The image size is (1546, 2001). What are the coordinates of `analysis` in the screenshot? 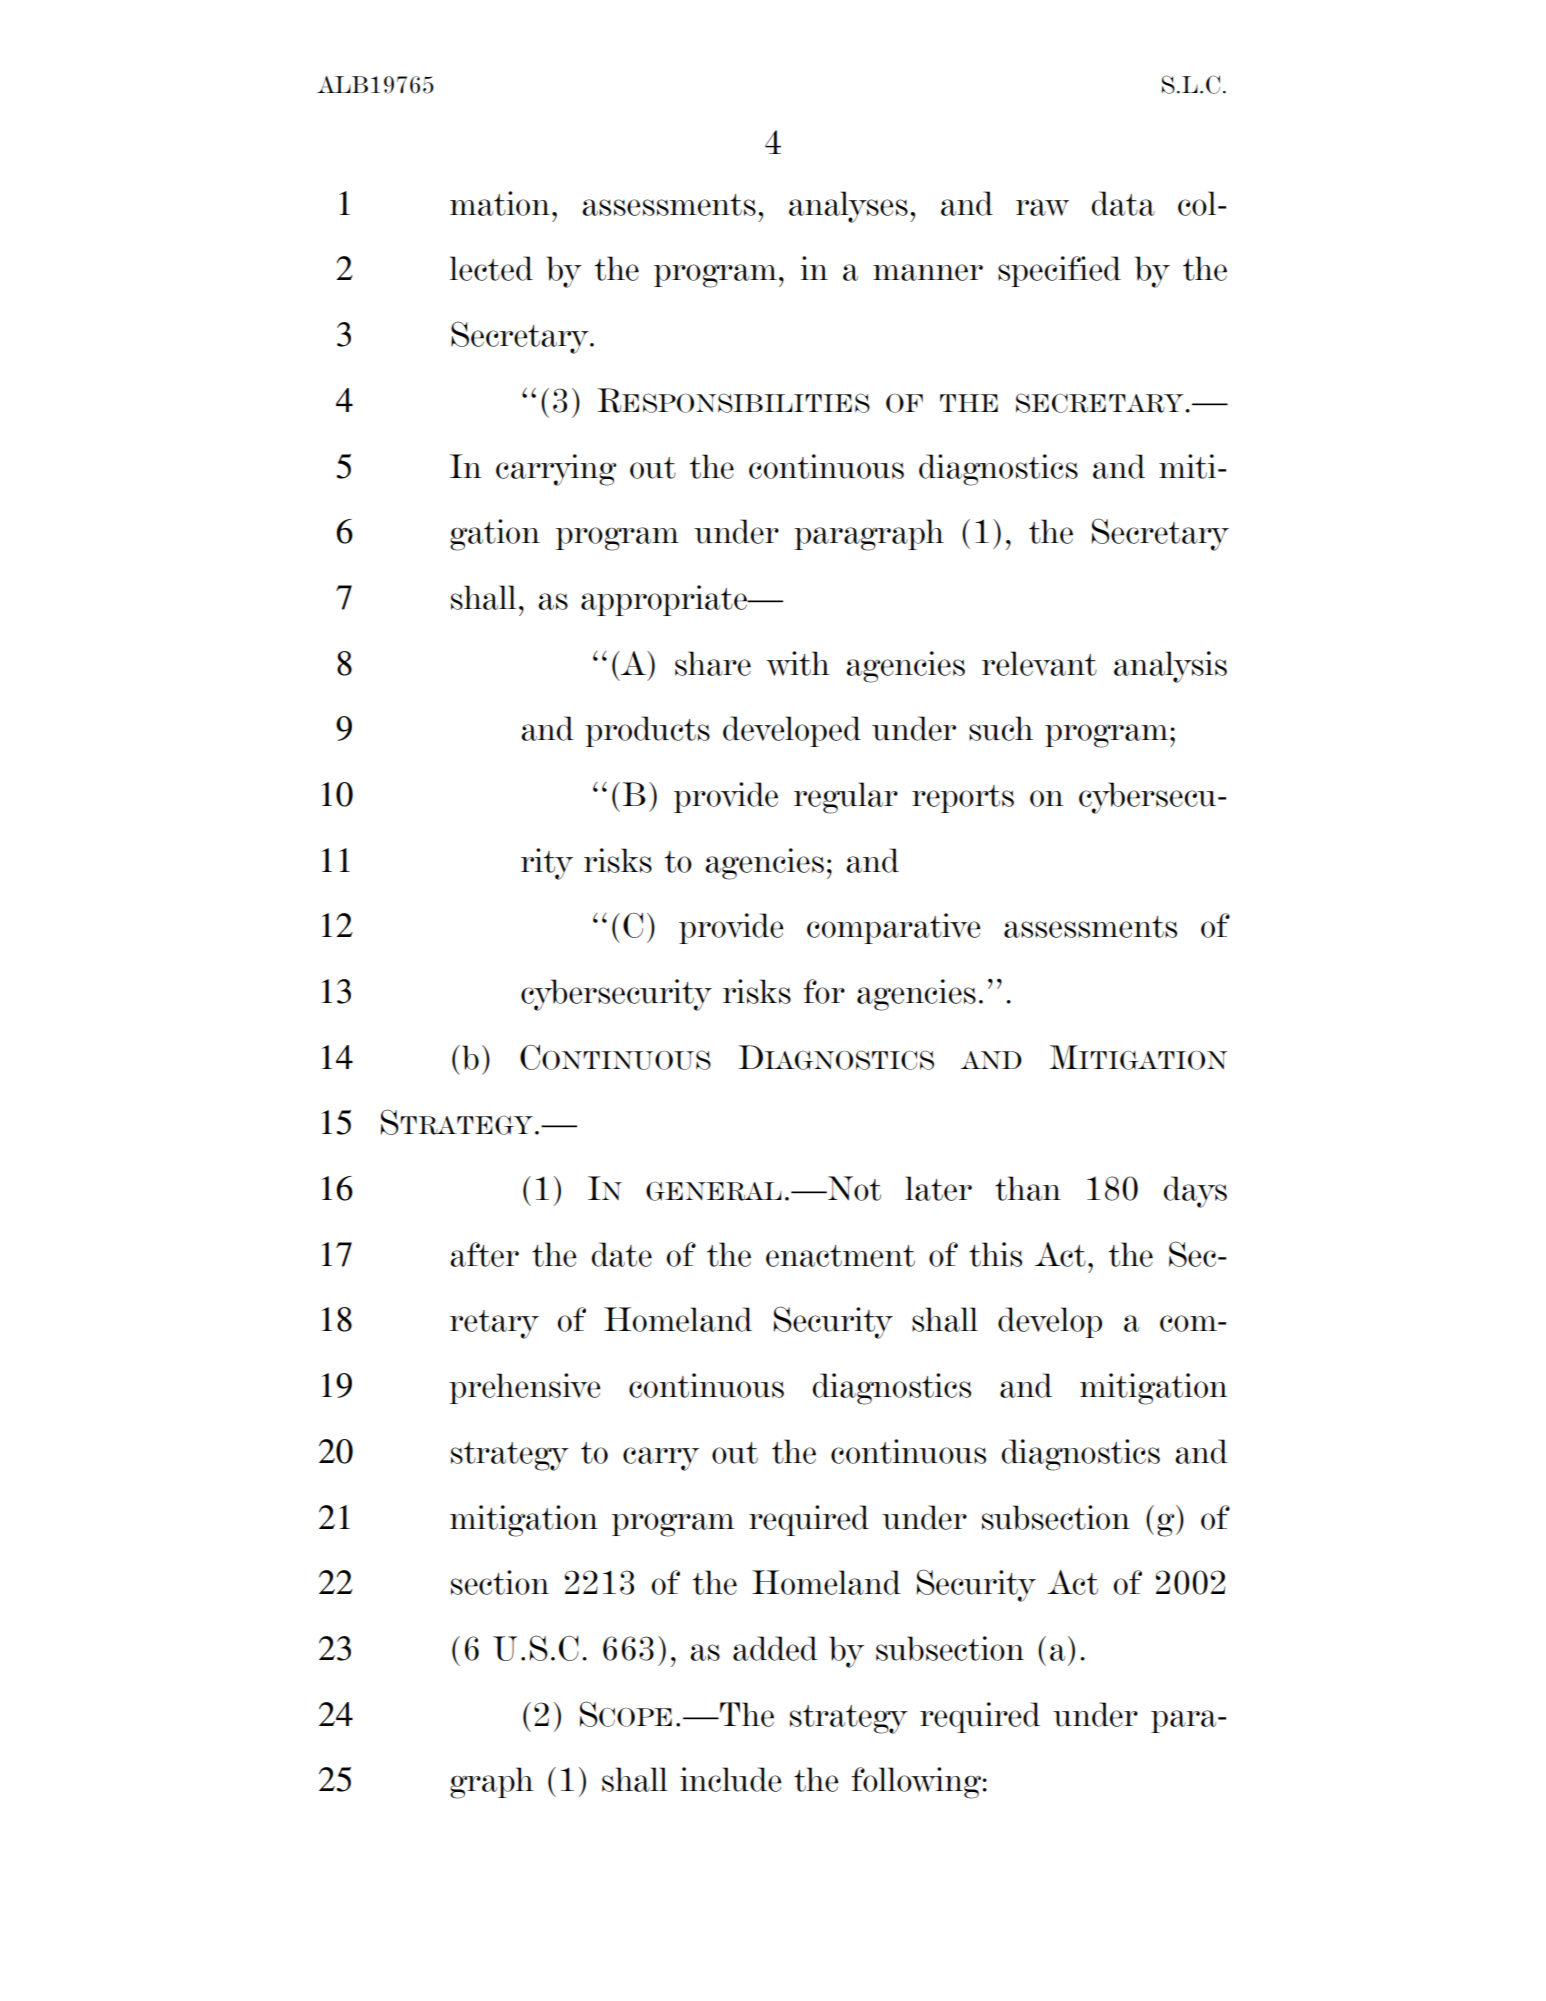 It's located at (1170, 667).
